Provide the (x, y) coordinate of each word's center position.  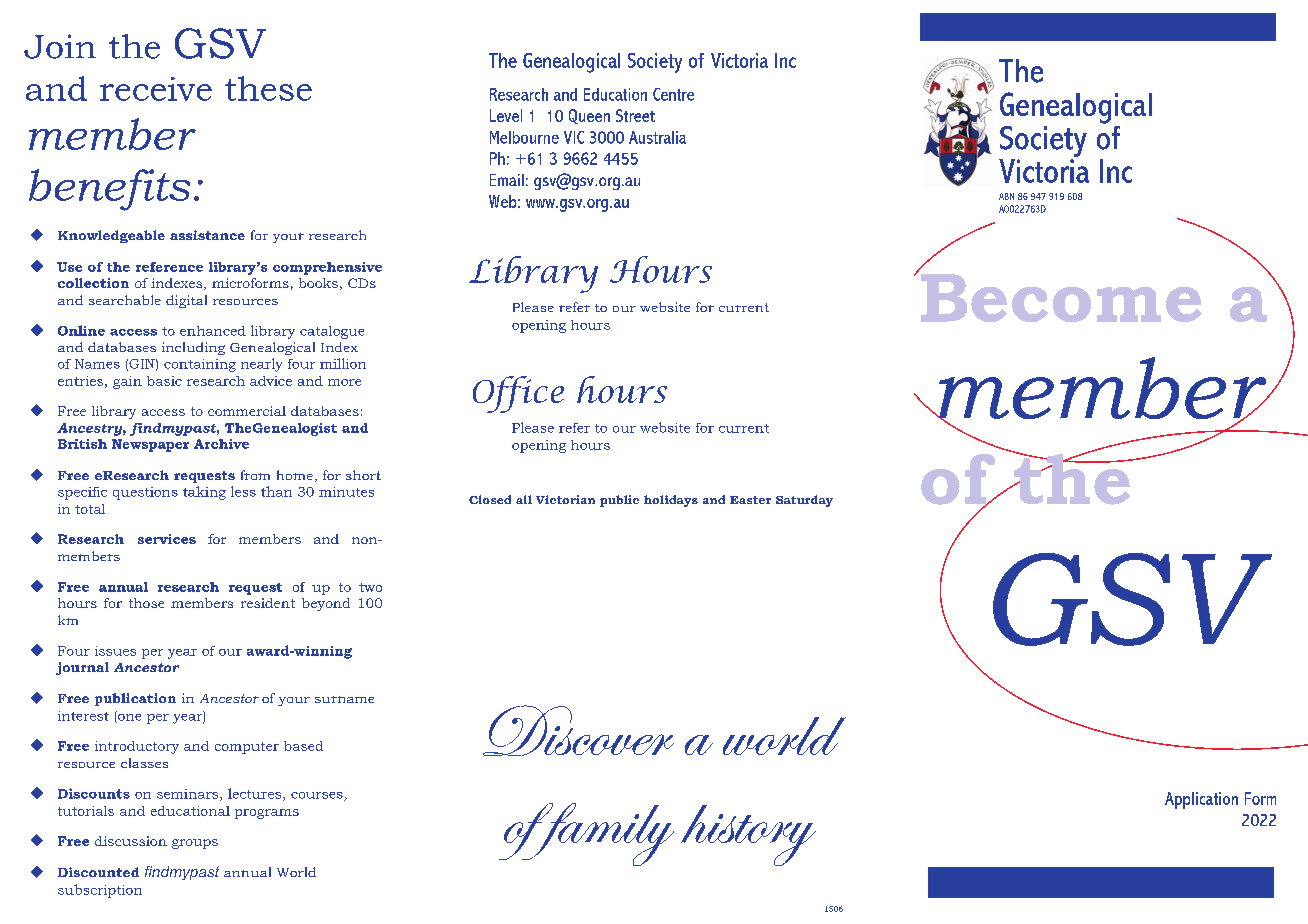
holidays (671, 501)
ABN (1006, 196)
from (255, 475)
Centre (673, 94)
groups (195, 844)
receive (156, 89)
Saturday (804, 501)
